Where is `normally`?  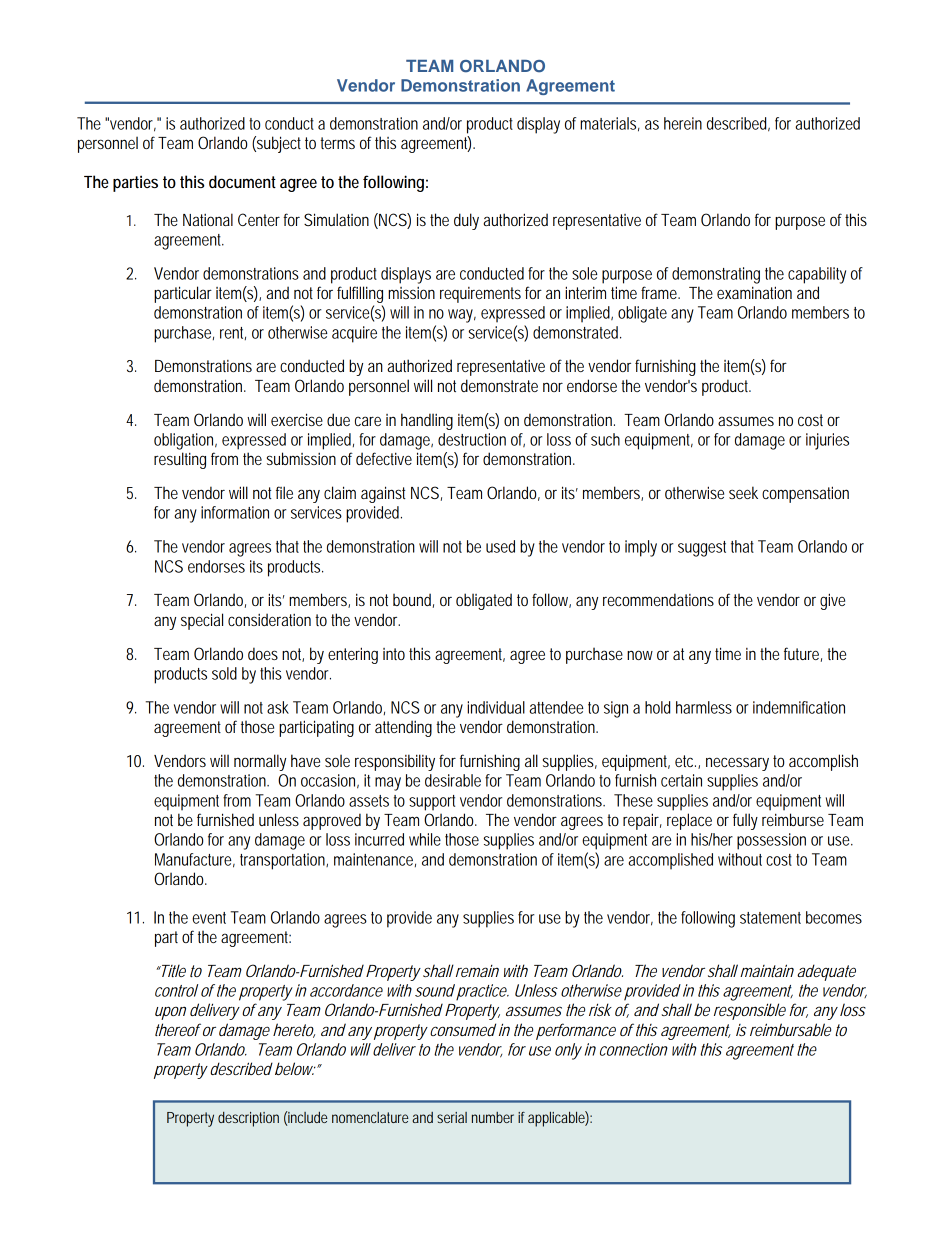
normally is located at coordinates (260, 762).
